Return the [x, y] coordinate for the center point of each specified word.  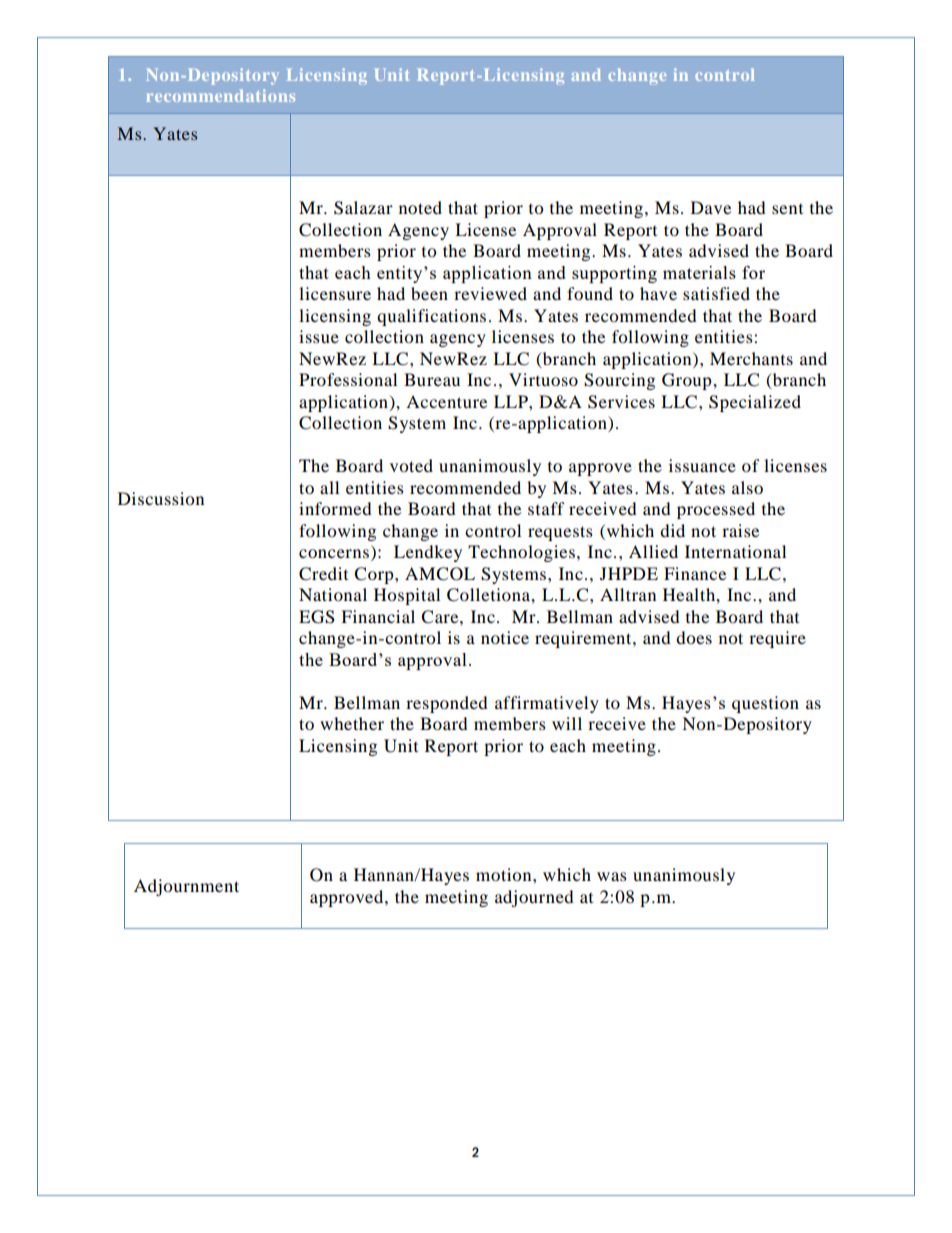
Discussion [161, 498]
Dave [711, 207]
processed [716, 510]
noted [420, 207]
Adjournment [186, 887]
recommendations [220, 95]
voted [411, 465]
